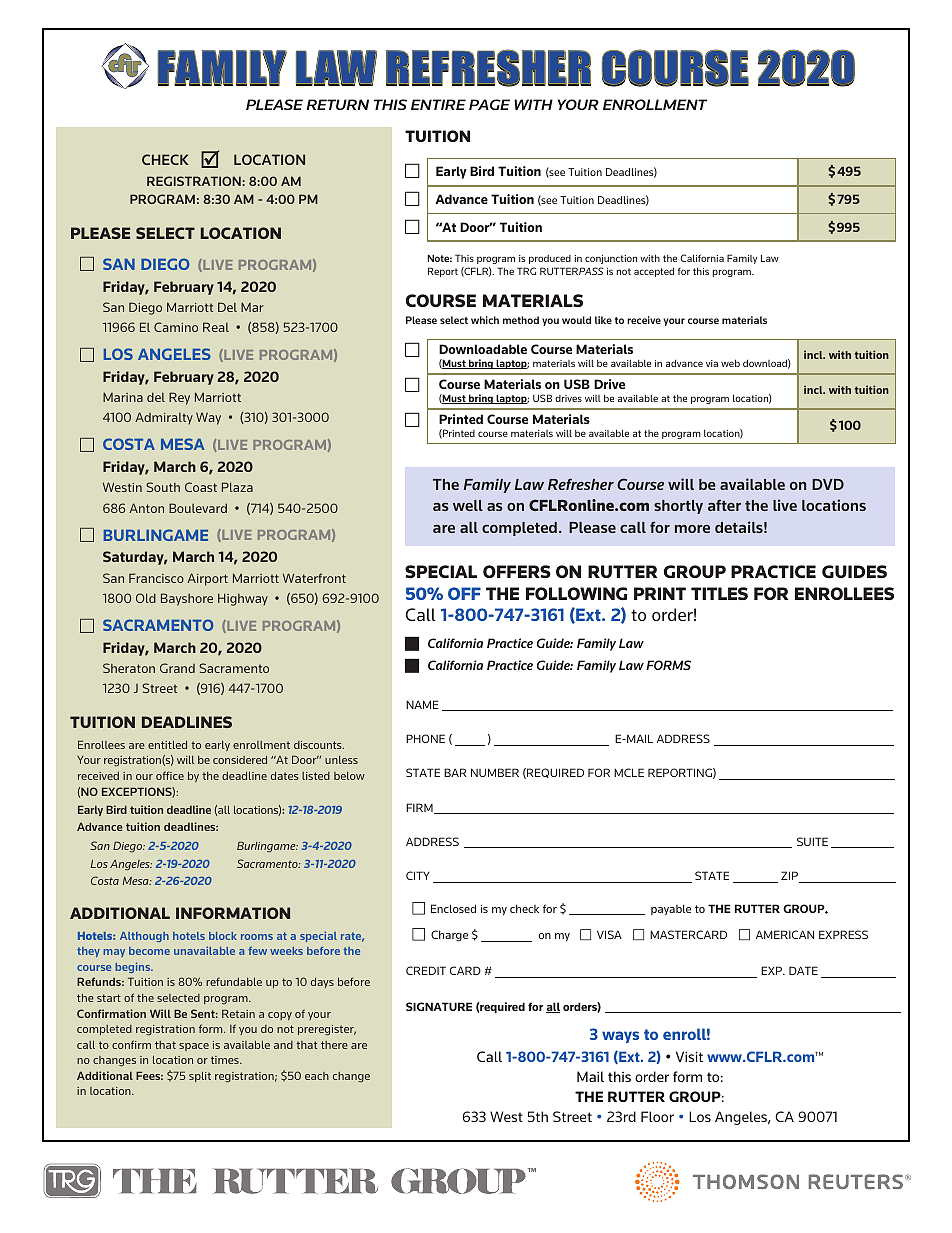 Image resolution: width=952 pixels, height=1233 pixels. What do you see at coordinates (338, 104) in the screenshot?
I see `RETURN` at bounding box center [338, 104].
